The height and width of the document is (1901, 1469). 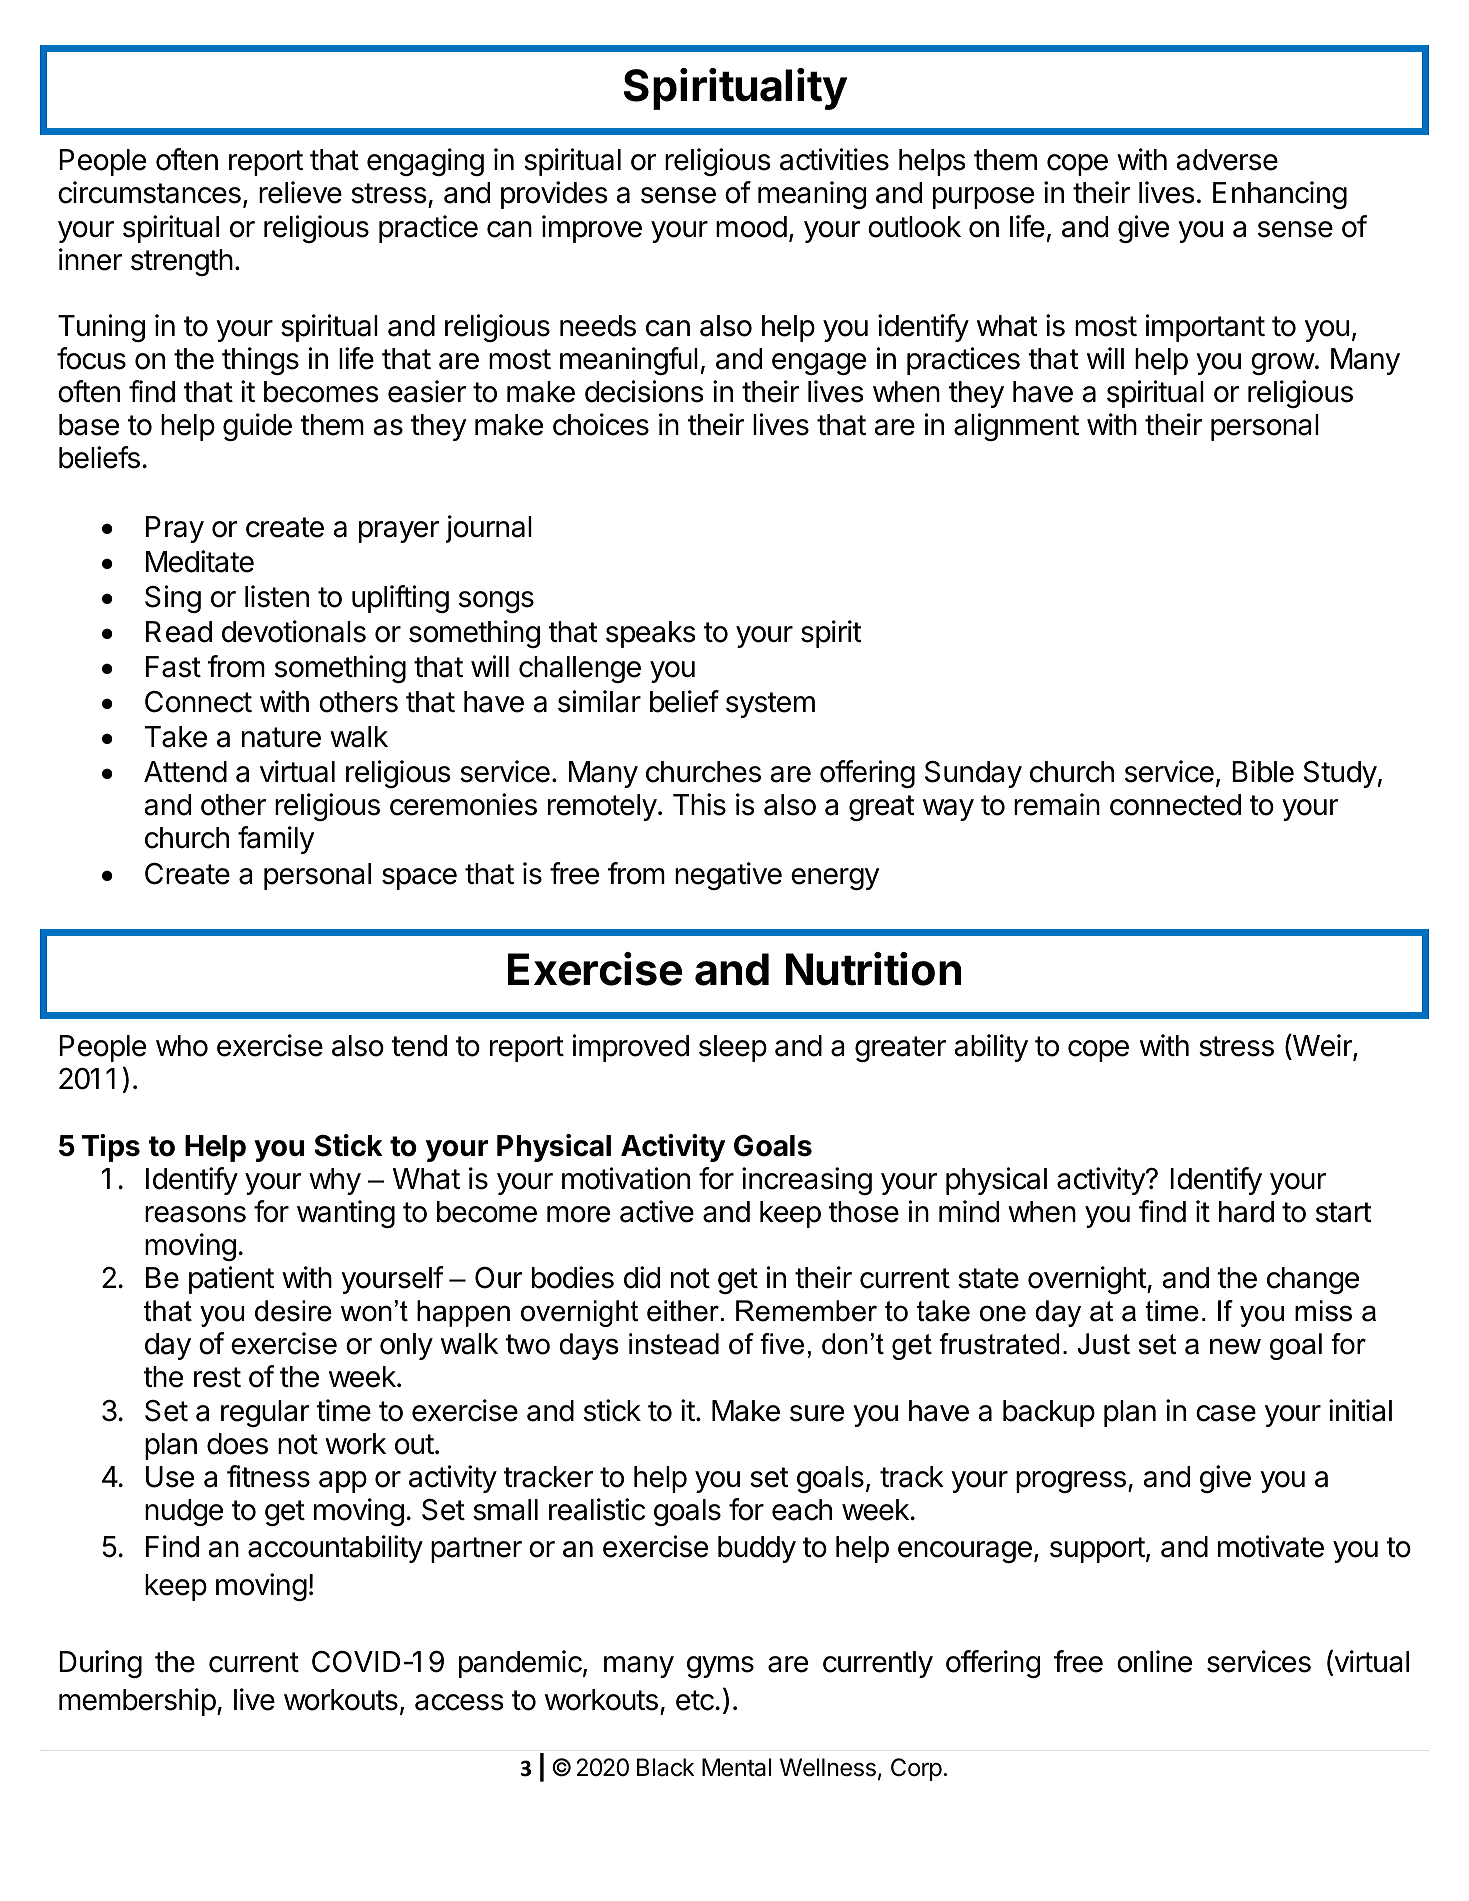 What do you see at coordinates (651, 634) in the document?
I see `speaks` at bounding box center [651, 634].
